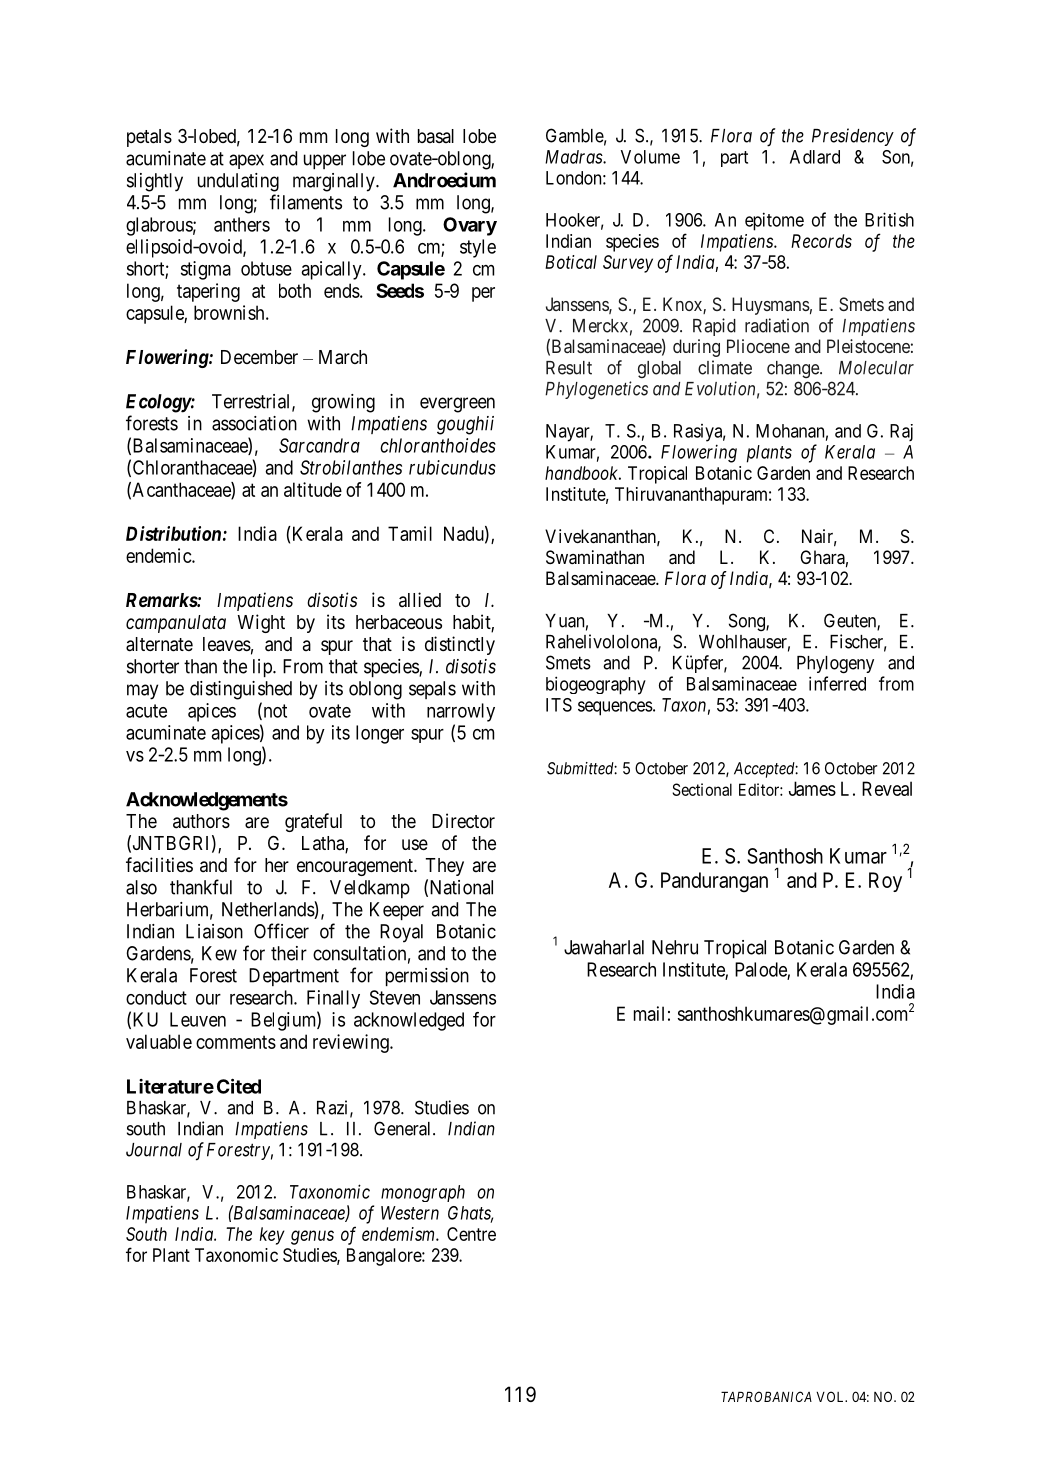 The width and height of the screenshot is (1040, 1470). What do you see at coordinates (272, 1236) in the screenshot?
I see `key` at bounding box center [272, 1236].
